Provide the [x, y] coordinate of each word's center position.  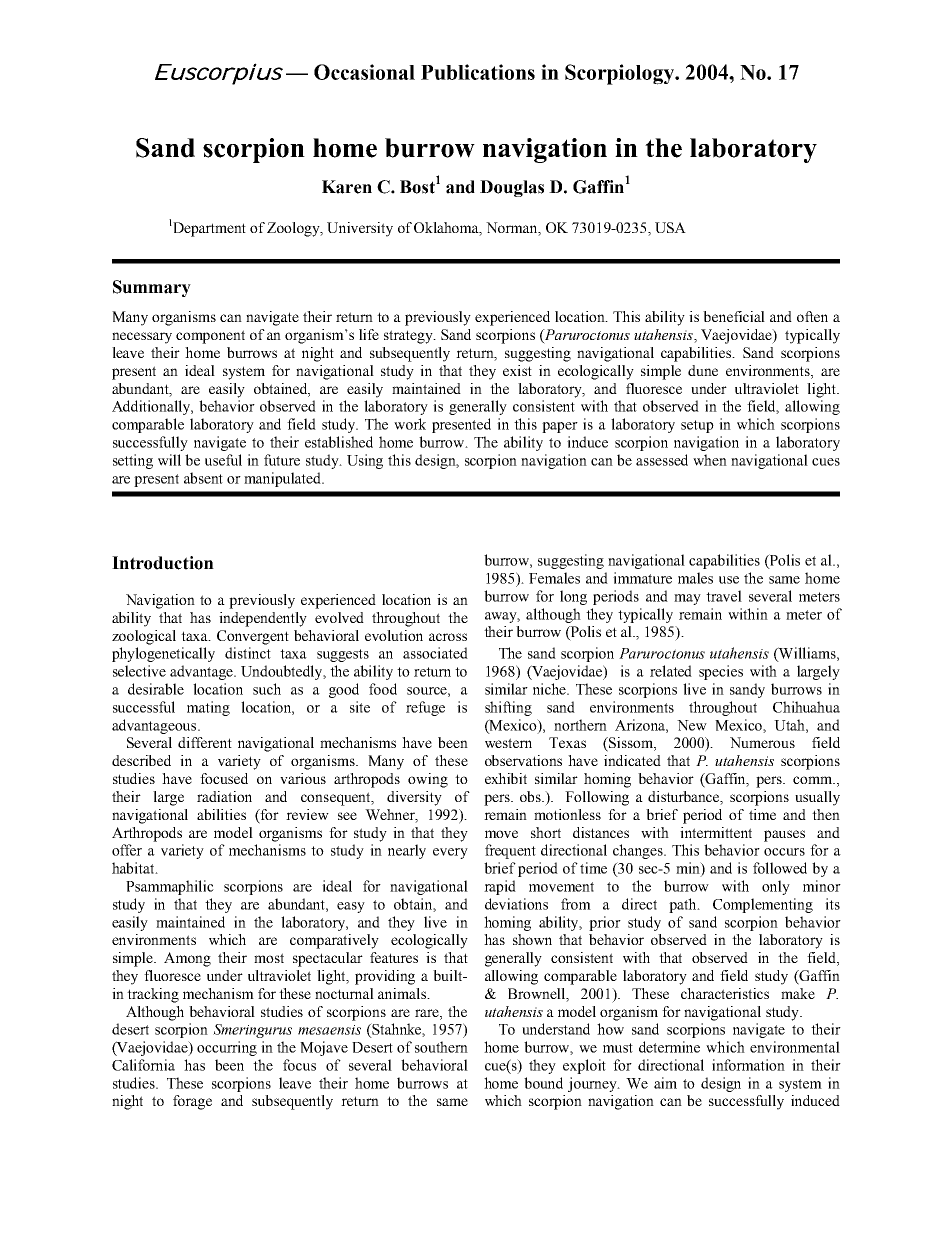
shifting [508, 708]
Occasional [364, 72]
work [410, 424]
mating [208, 708]
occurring [227, 1048]
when [710, 460]
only [776, 887]
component [210, 337]
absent [203, 478]
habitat [134, 868]
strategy [409, 337]
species [721, 672]
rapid [500, 887]
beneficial [734, 316]
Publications [478, 72]
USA [670, 227]
